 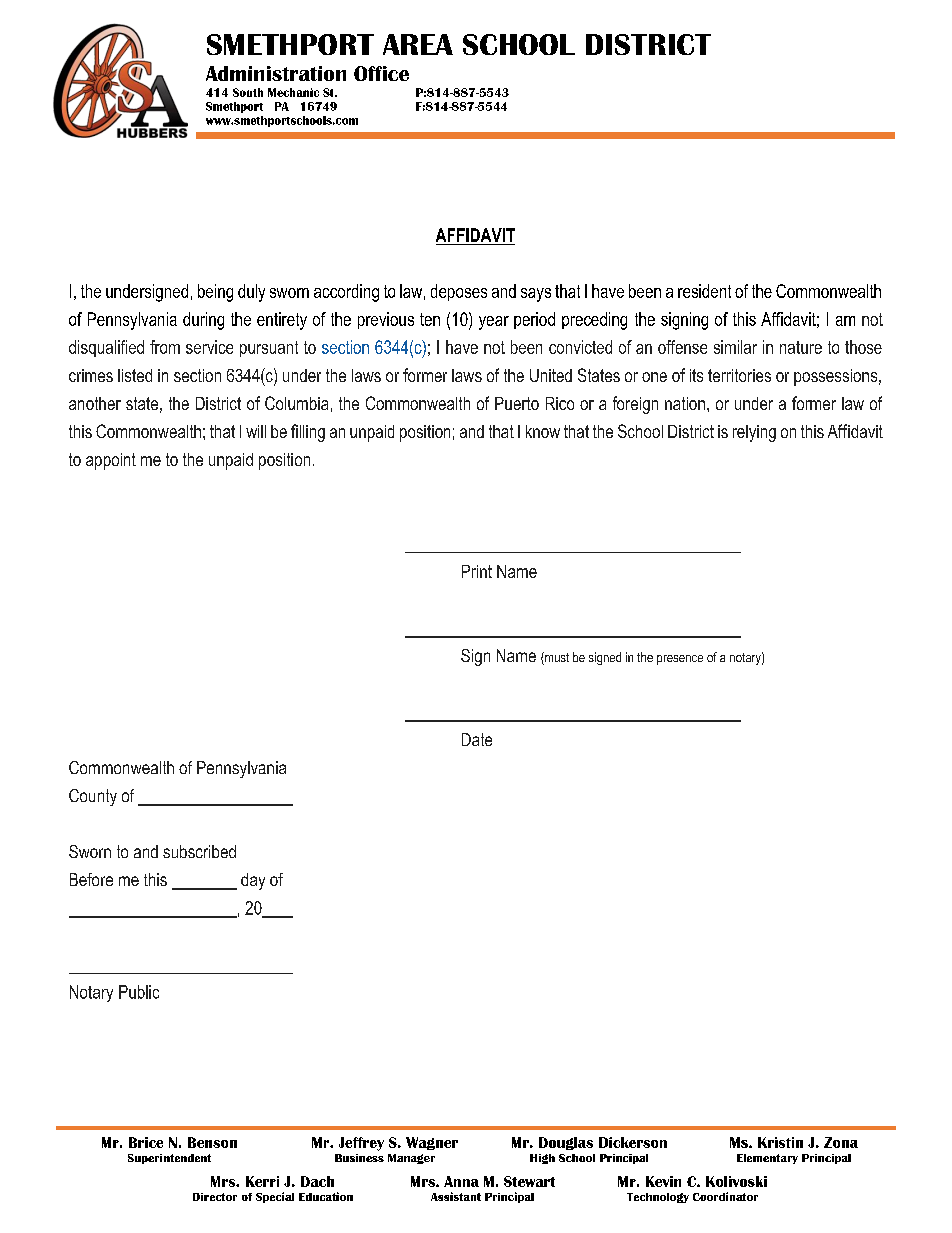 What do you see at coordinates (477, 571) in the page?
I see `Print` at bounding box center [477, 571].
